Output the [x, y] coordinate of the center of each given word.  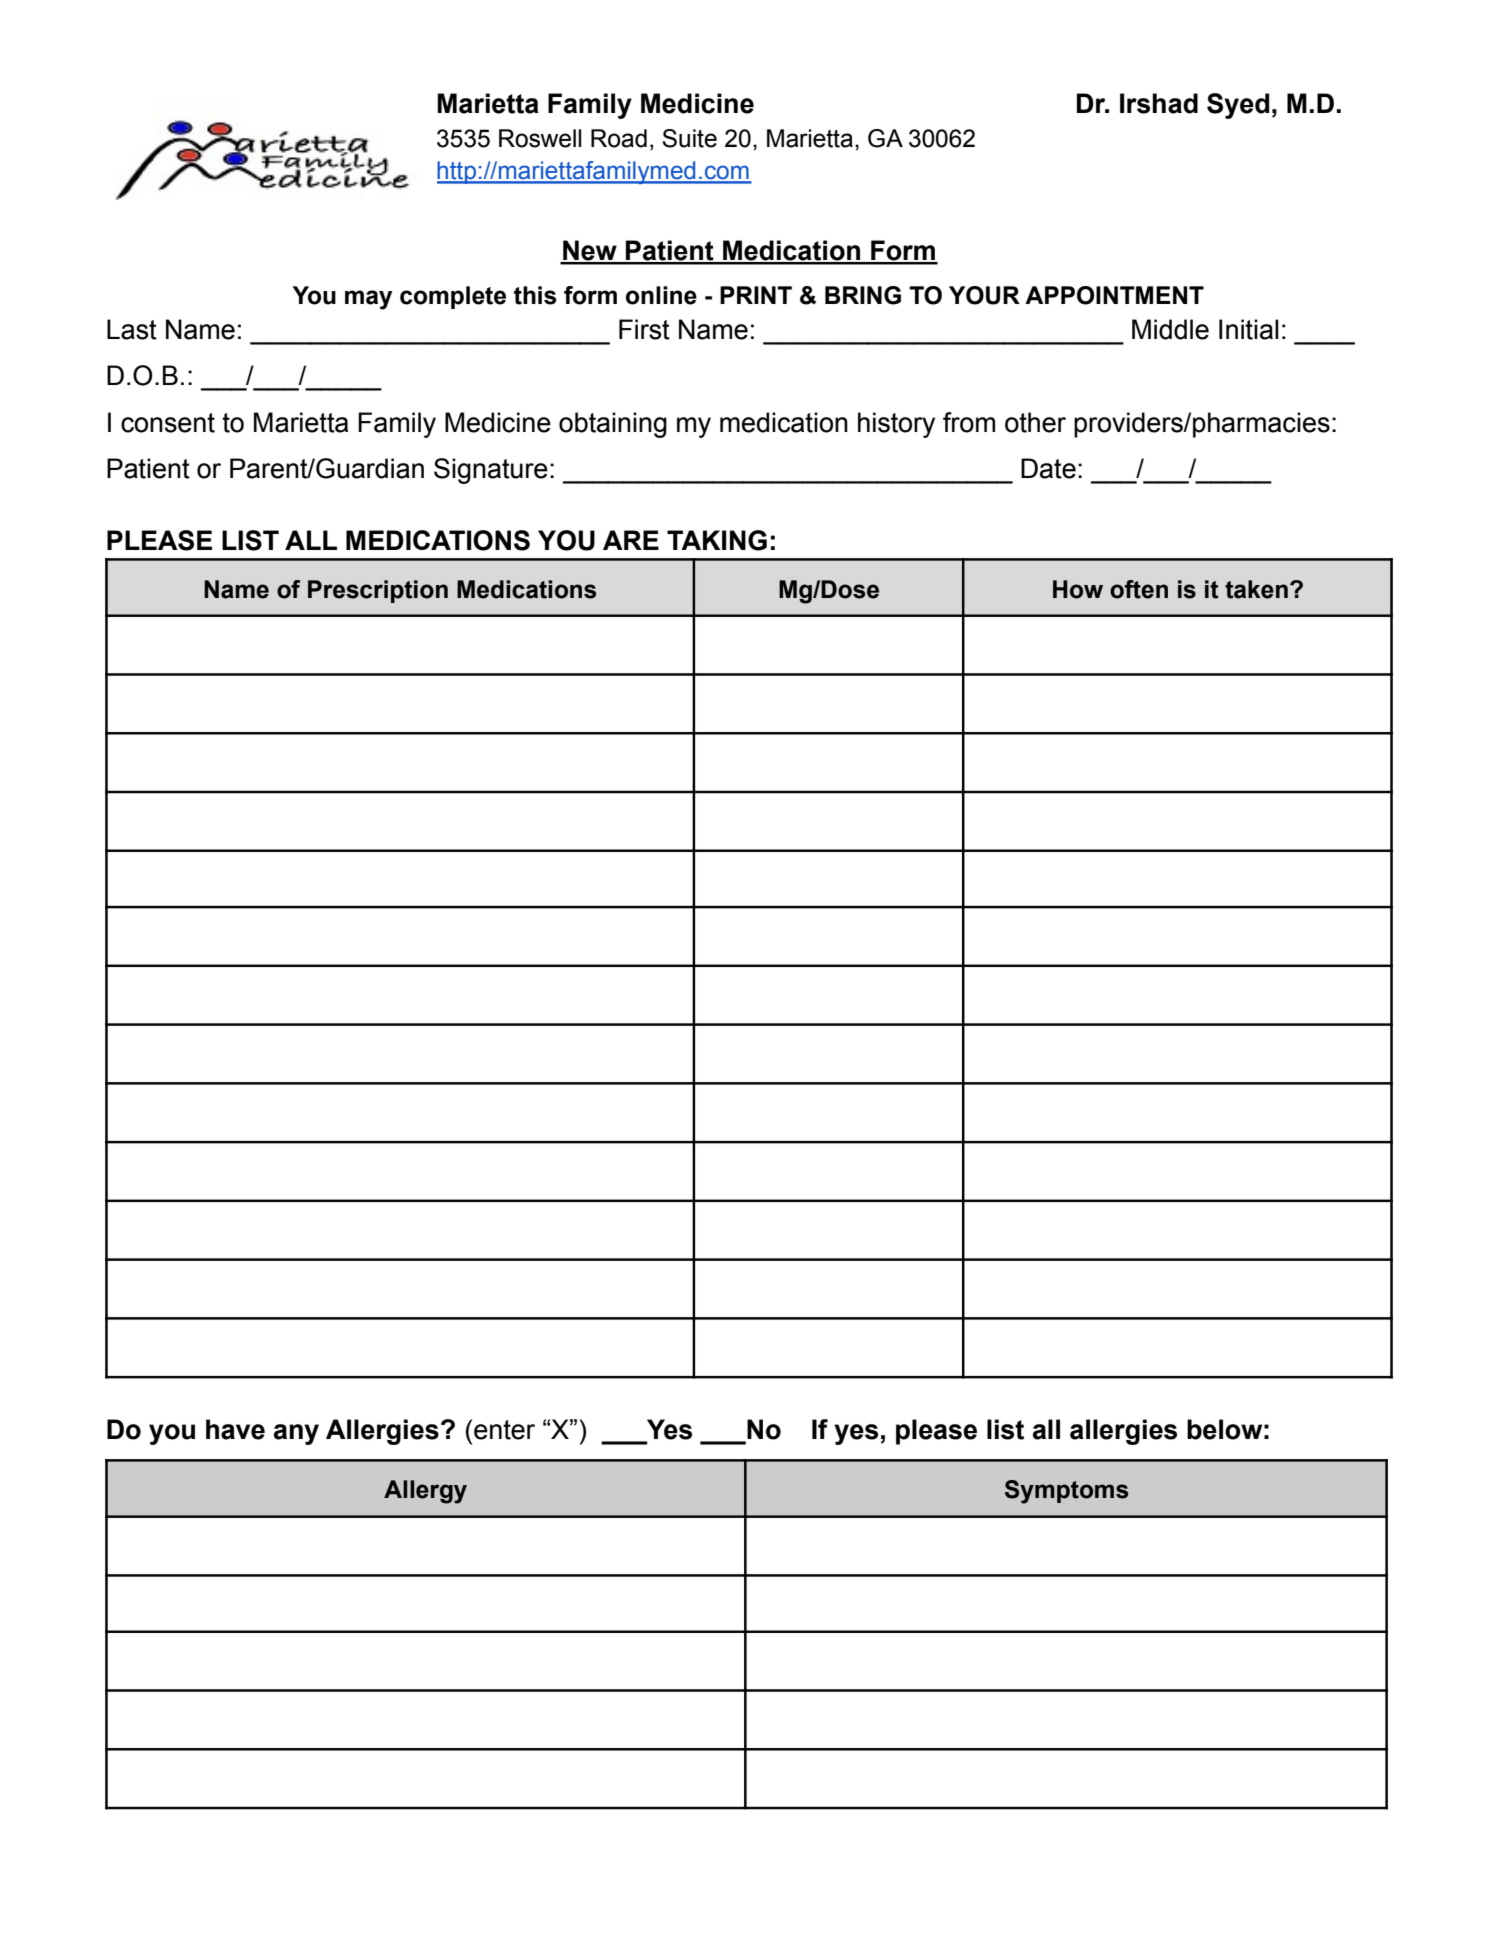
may [368, 300]
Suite [689, 138]
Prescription [378, 591]
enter [504, 1430]
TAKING [717, 540]
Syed [1238, 106]
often [1139, 589]
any [296, 1434]
